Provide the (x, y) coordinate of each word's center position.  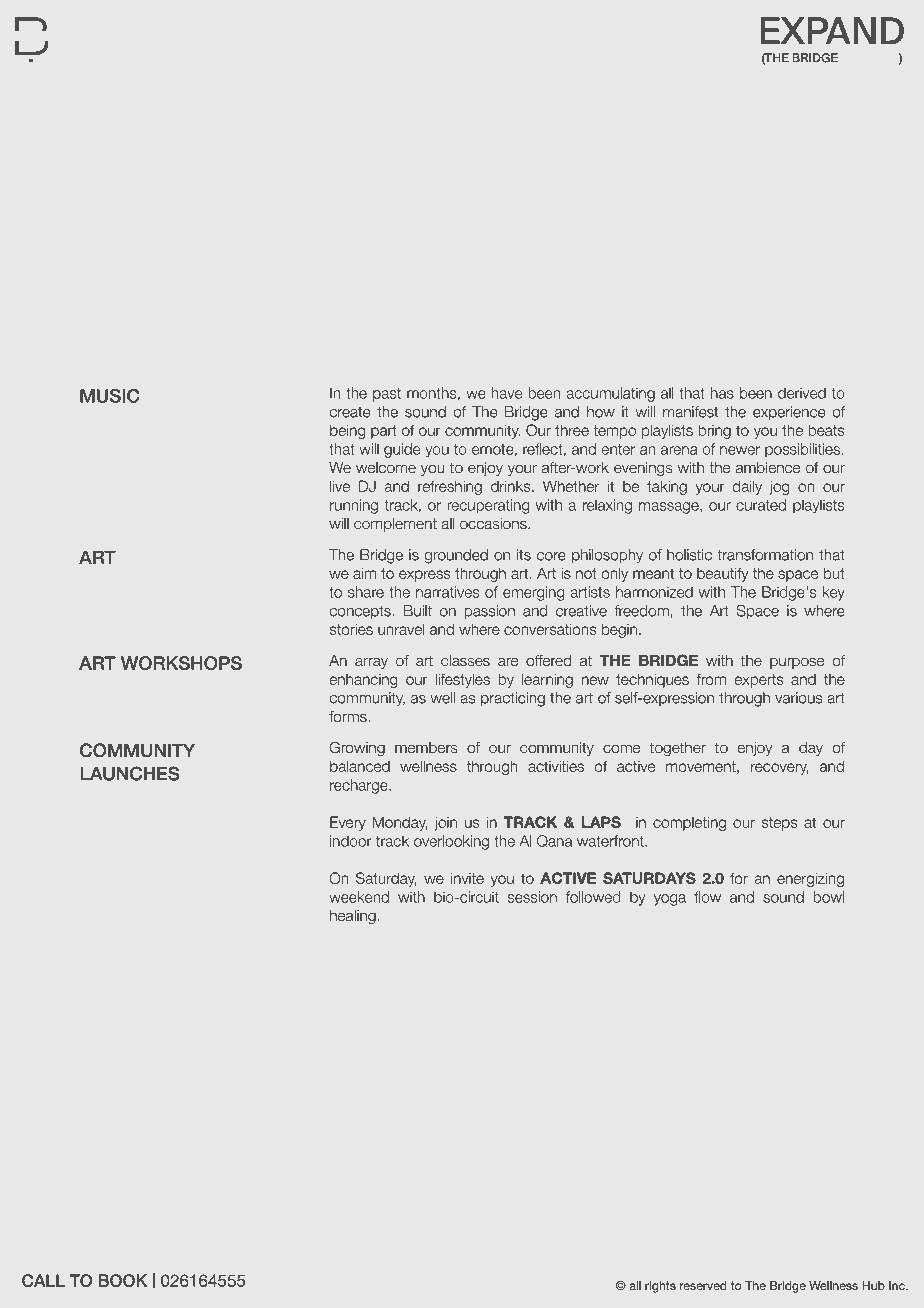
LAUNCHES (129, 773)
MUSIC (109, 396)
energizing (810, 879)
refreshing (450, 487)
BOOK (123, 1280)
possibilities (802, 450)
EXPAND (832, 31)
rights (660, 1287)
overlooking (451, 842)
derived (802, 393)
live (340, 486)
